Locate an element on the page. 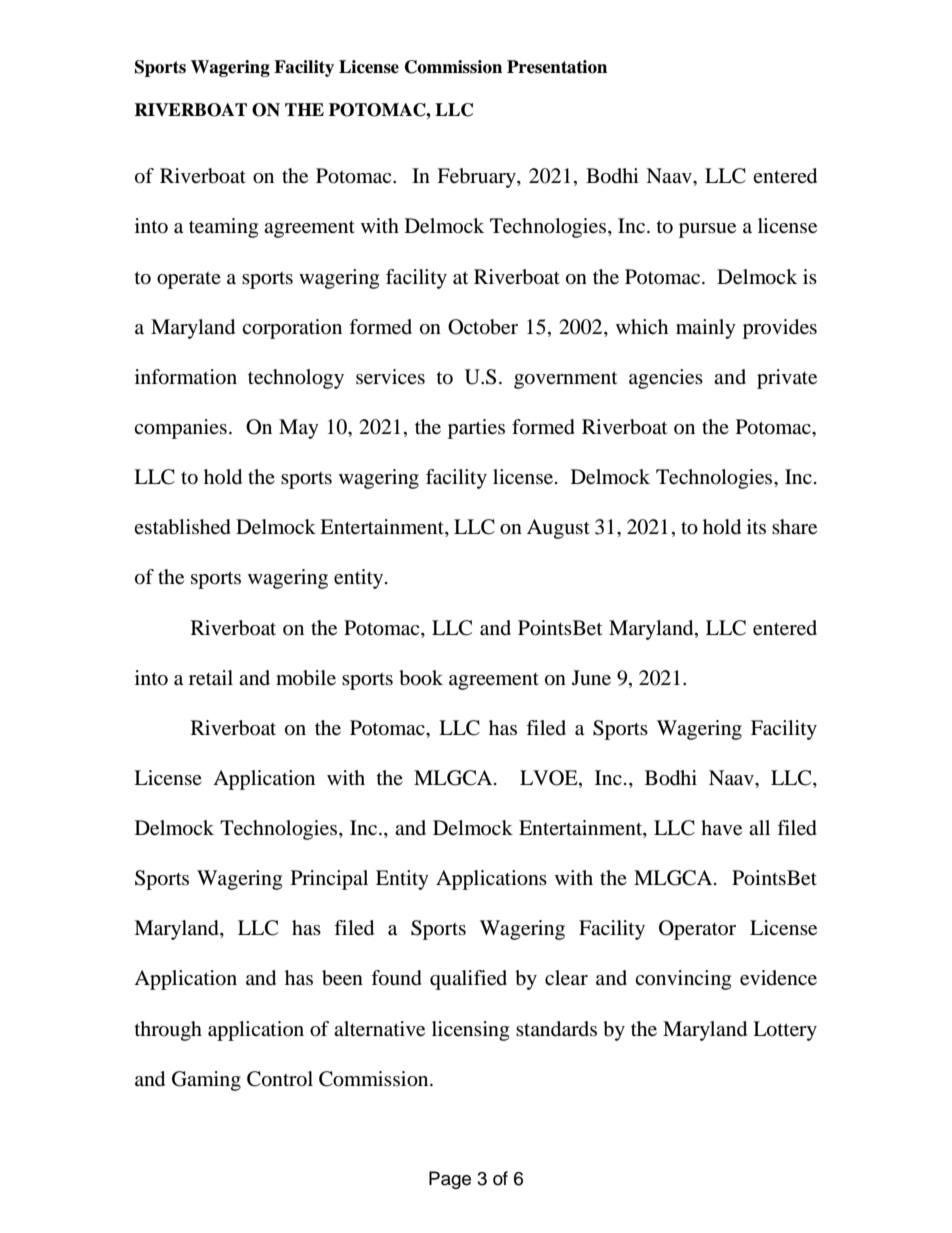 The image size is (952, 1233). teaming is located at coordinates (223, 228).
